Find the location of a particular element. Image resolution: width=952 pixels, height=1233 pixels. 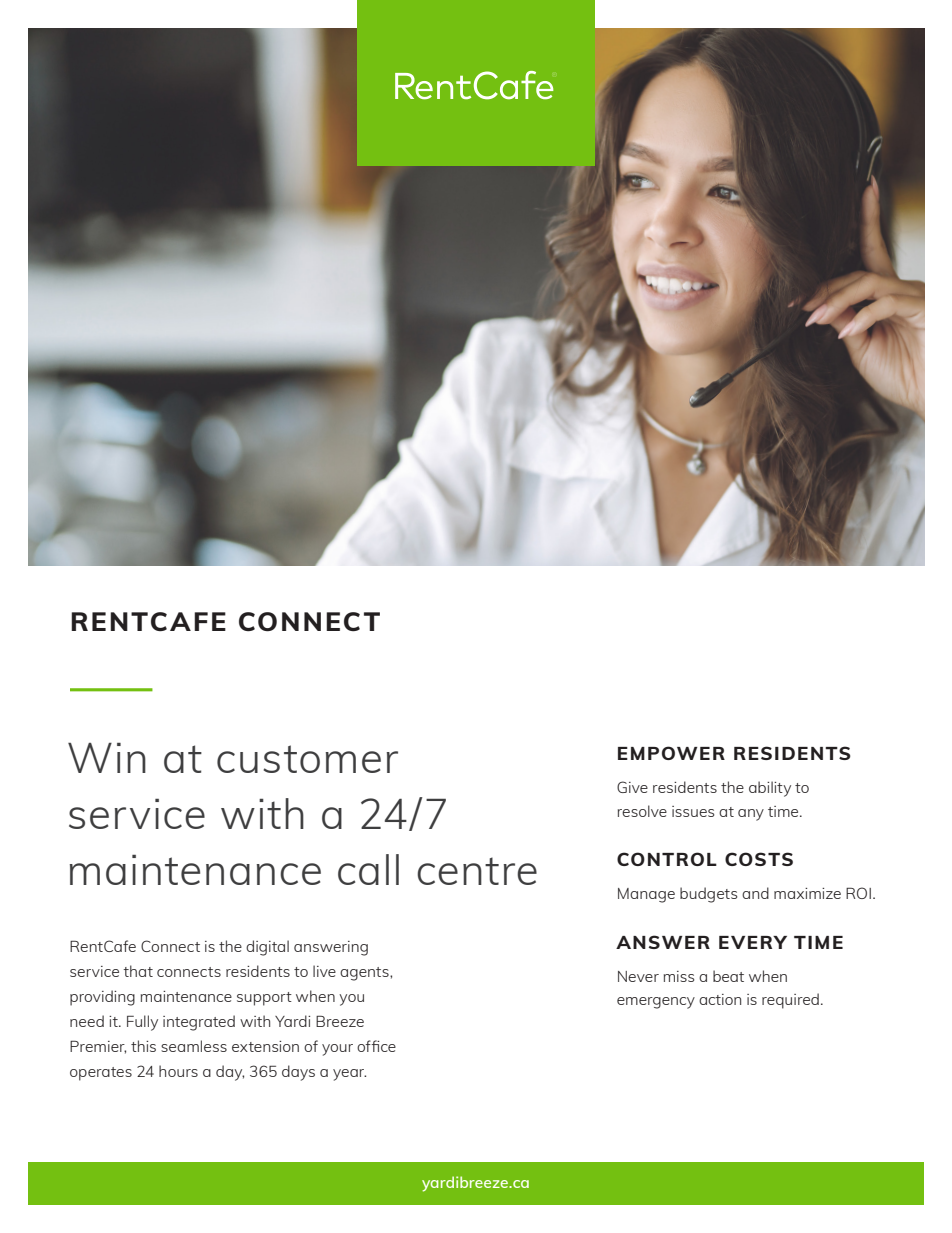

that is located at coordinates (138, 971).
